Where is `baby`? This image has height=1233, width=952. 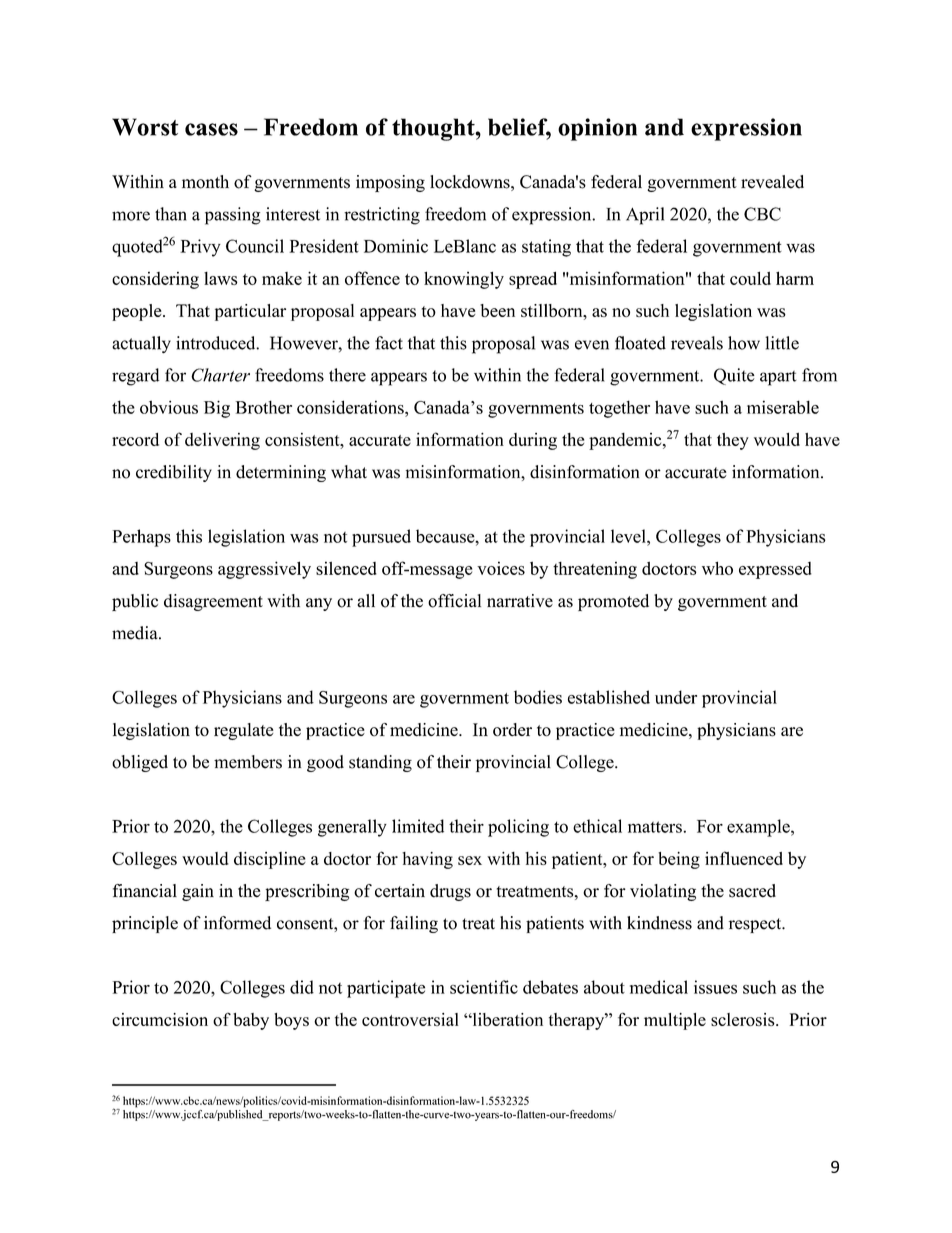
baby is located at coordinates (251, 1021).
